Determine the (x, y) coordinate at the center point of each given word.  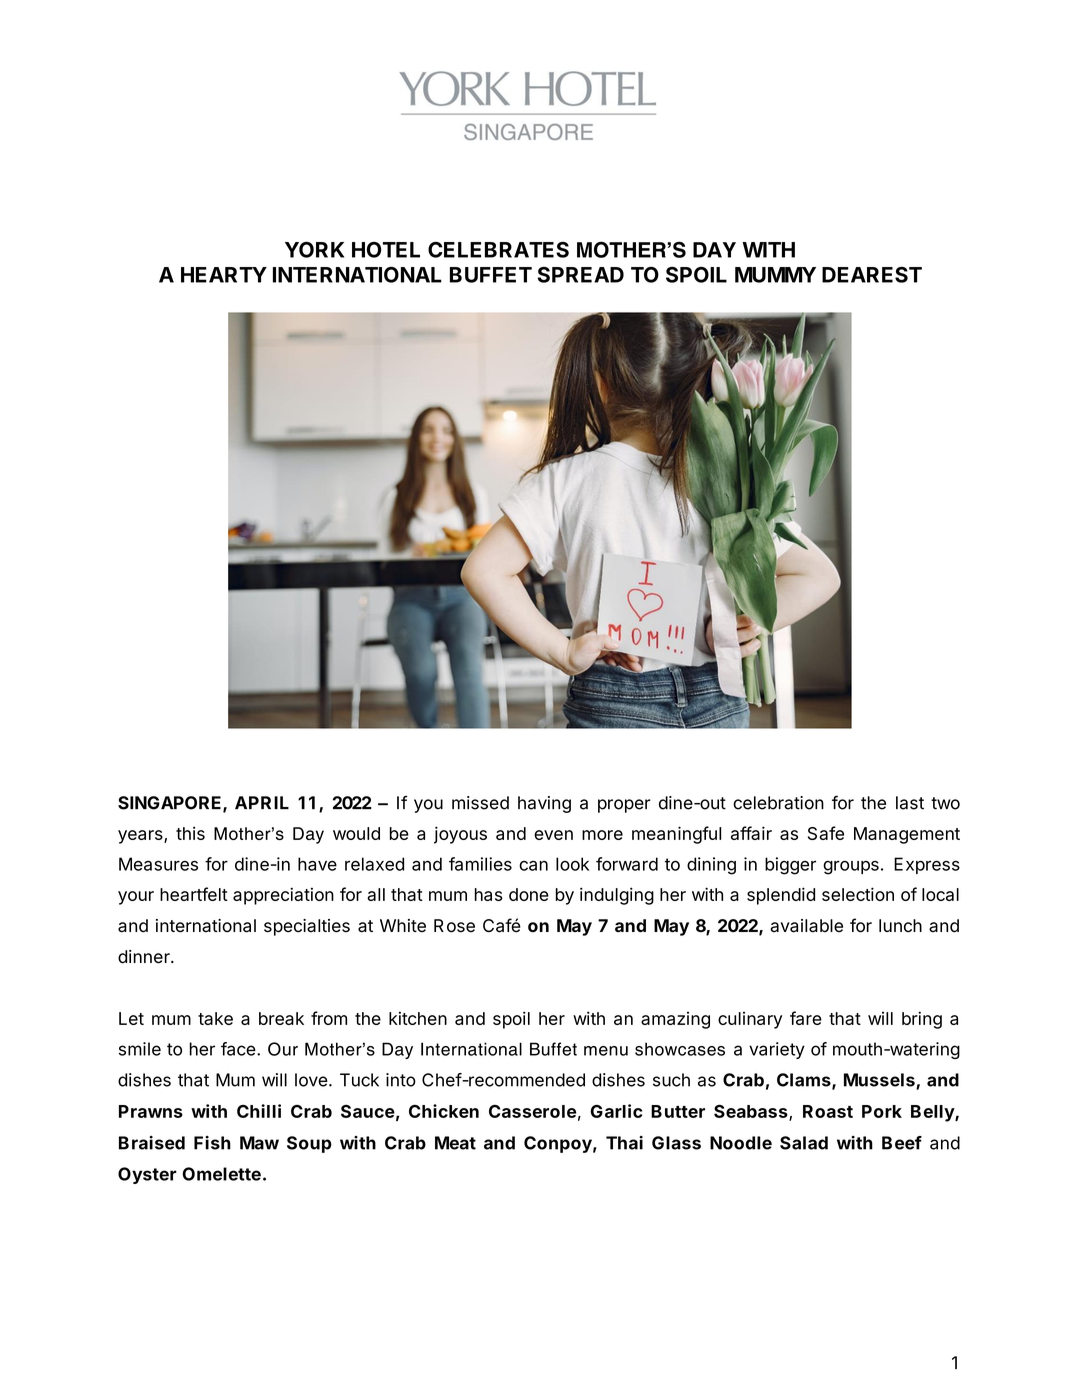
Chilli (259, 1111)
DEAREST (872, 274)
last (910, 803)
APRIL (262, 802)
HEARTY (224, 275)
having (544, 804)
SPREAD (581, 274)
